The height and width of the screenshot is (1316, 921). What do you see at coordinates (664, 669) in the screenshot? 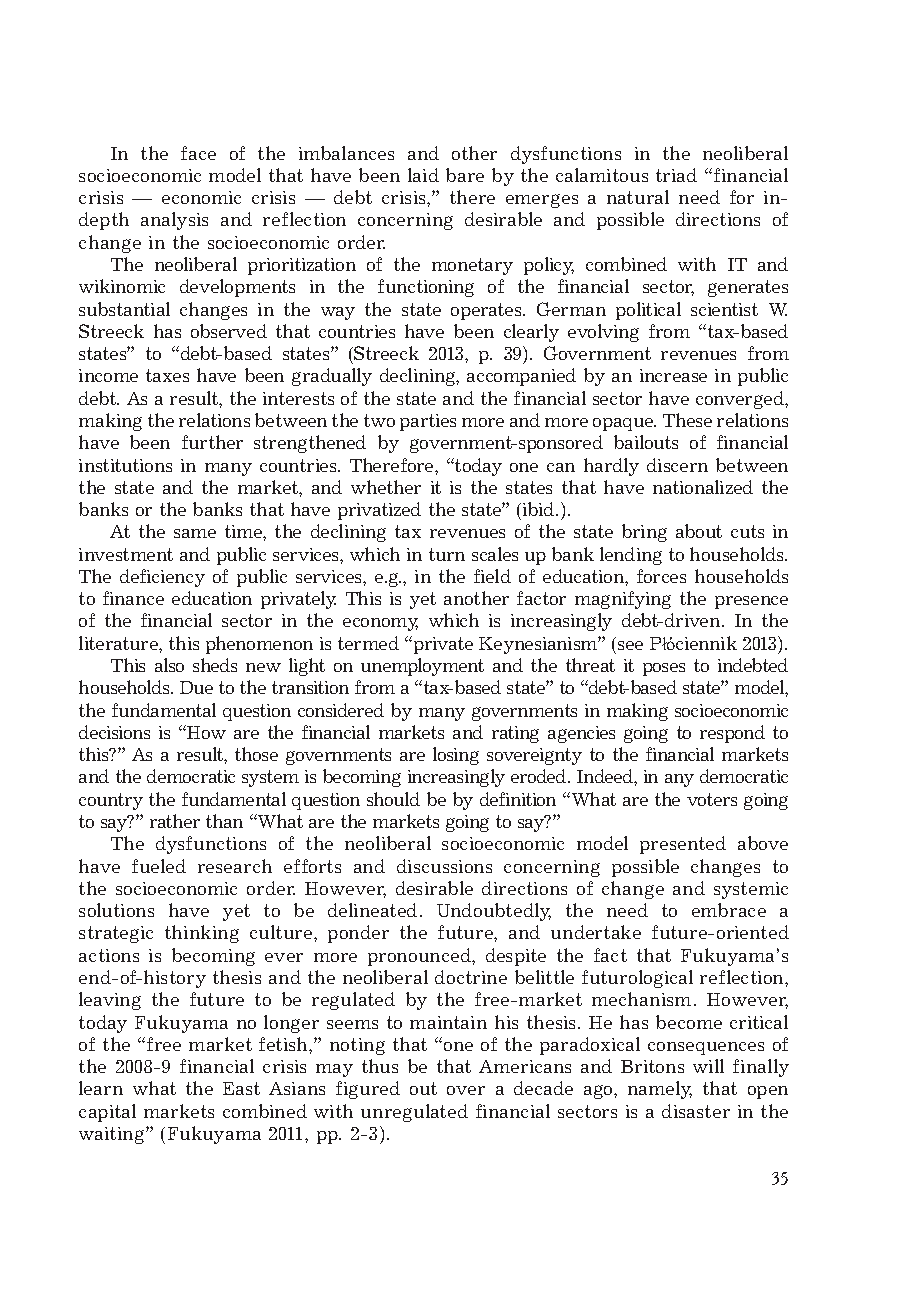
I see `poses` at bounding box center [664, 669].
